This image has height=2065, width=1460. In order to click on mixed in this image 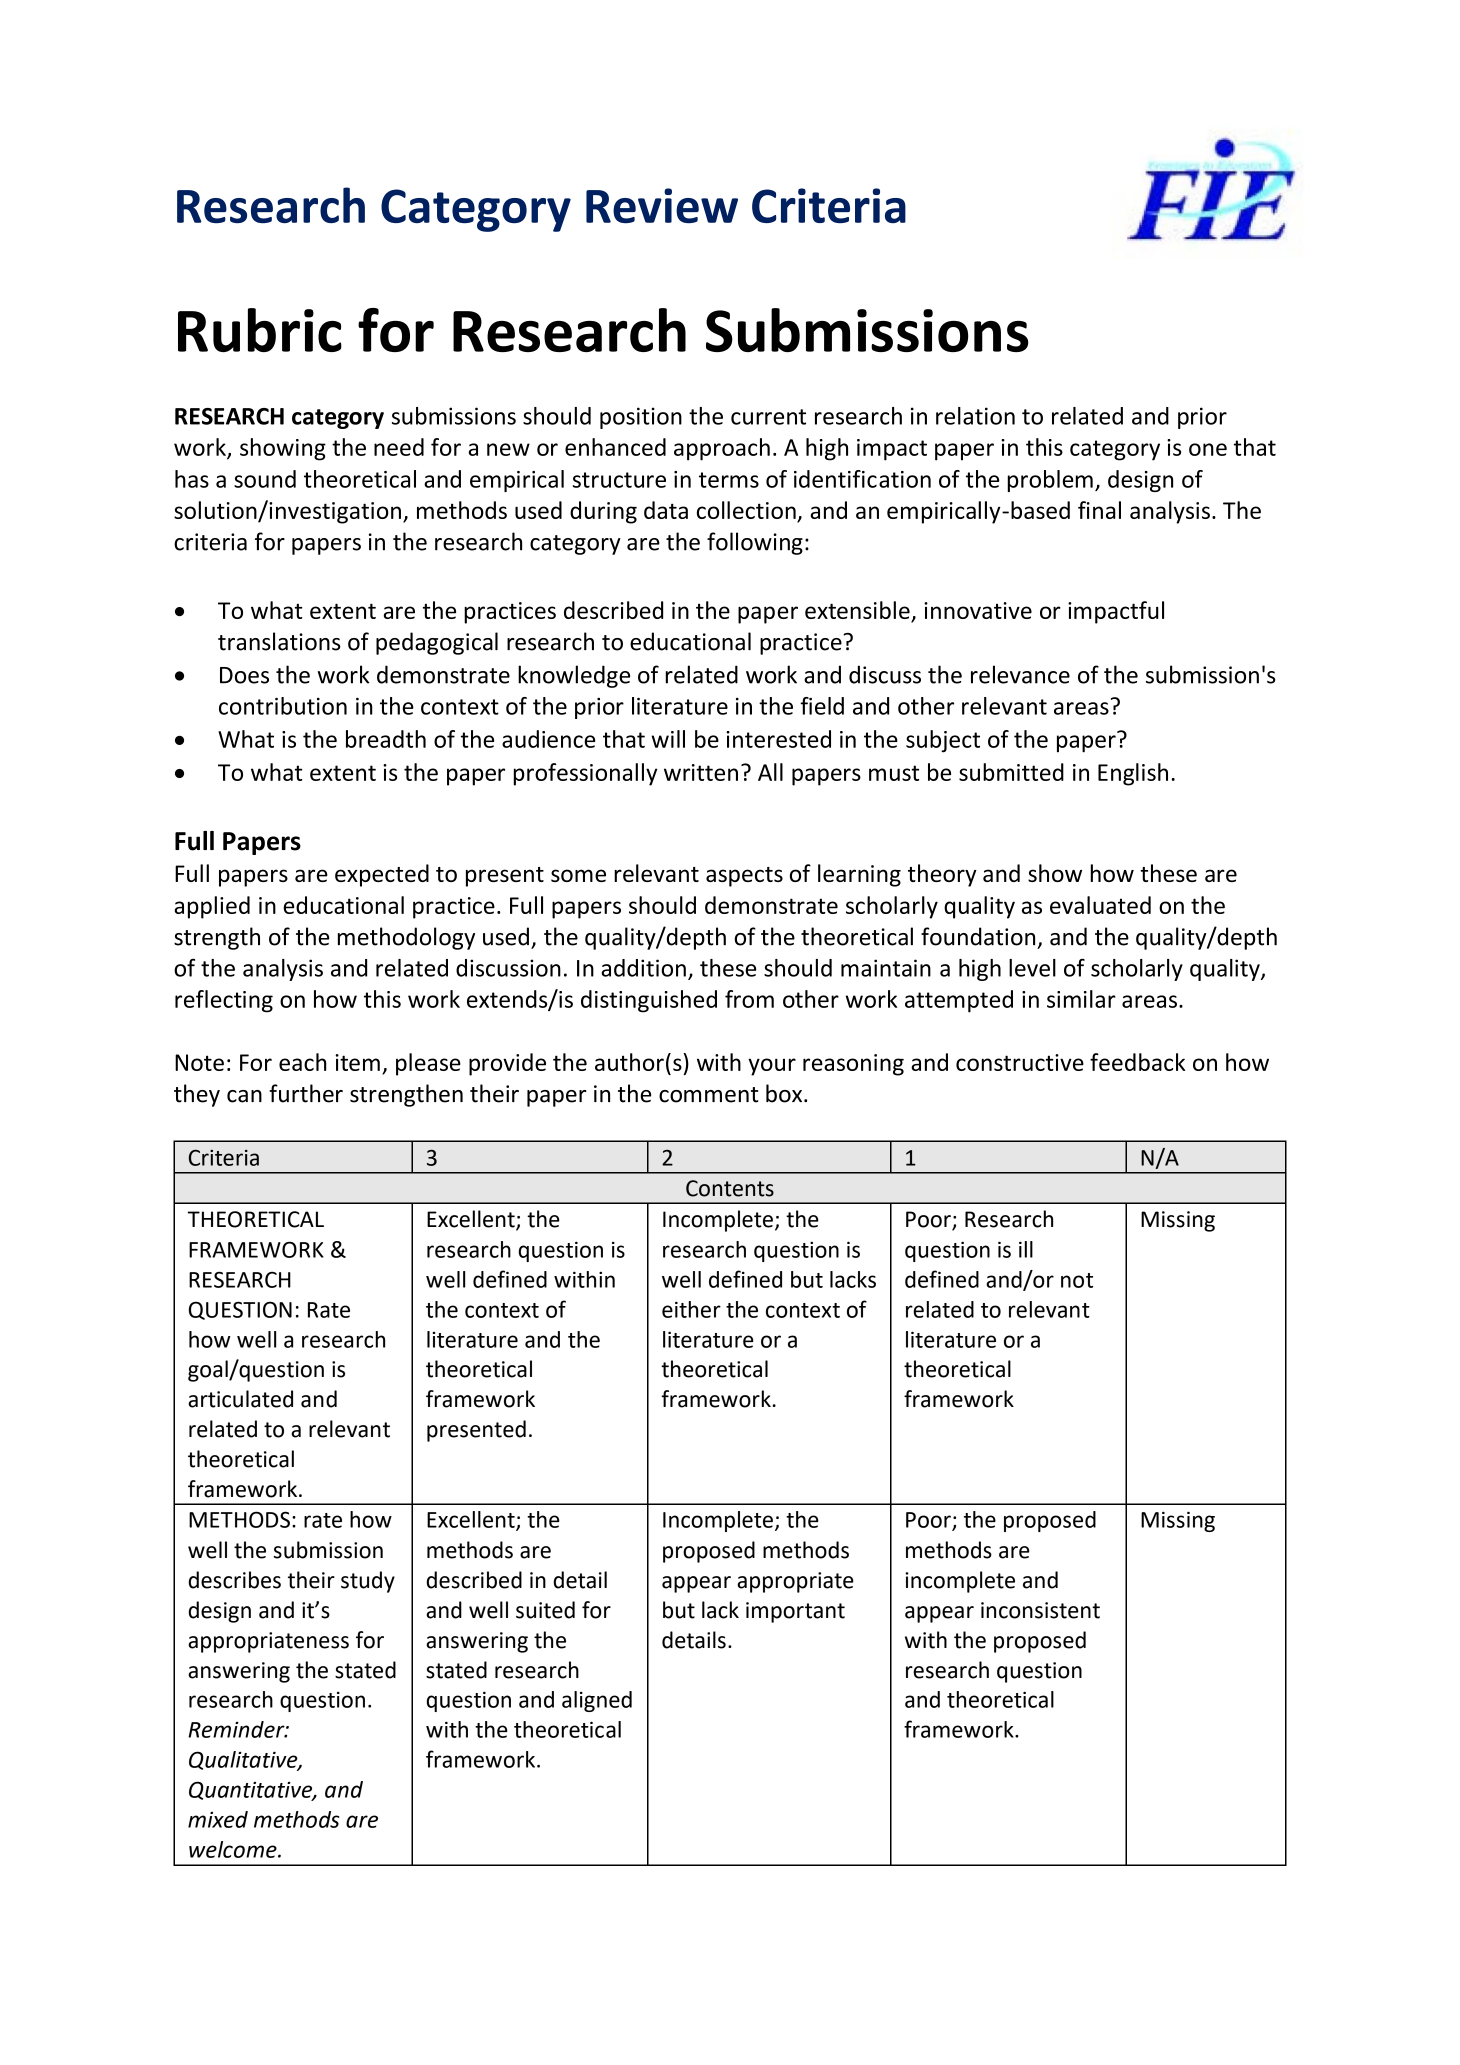, I will do `click(218, 1819)`.
